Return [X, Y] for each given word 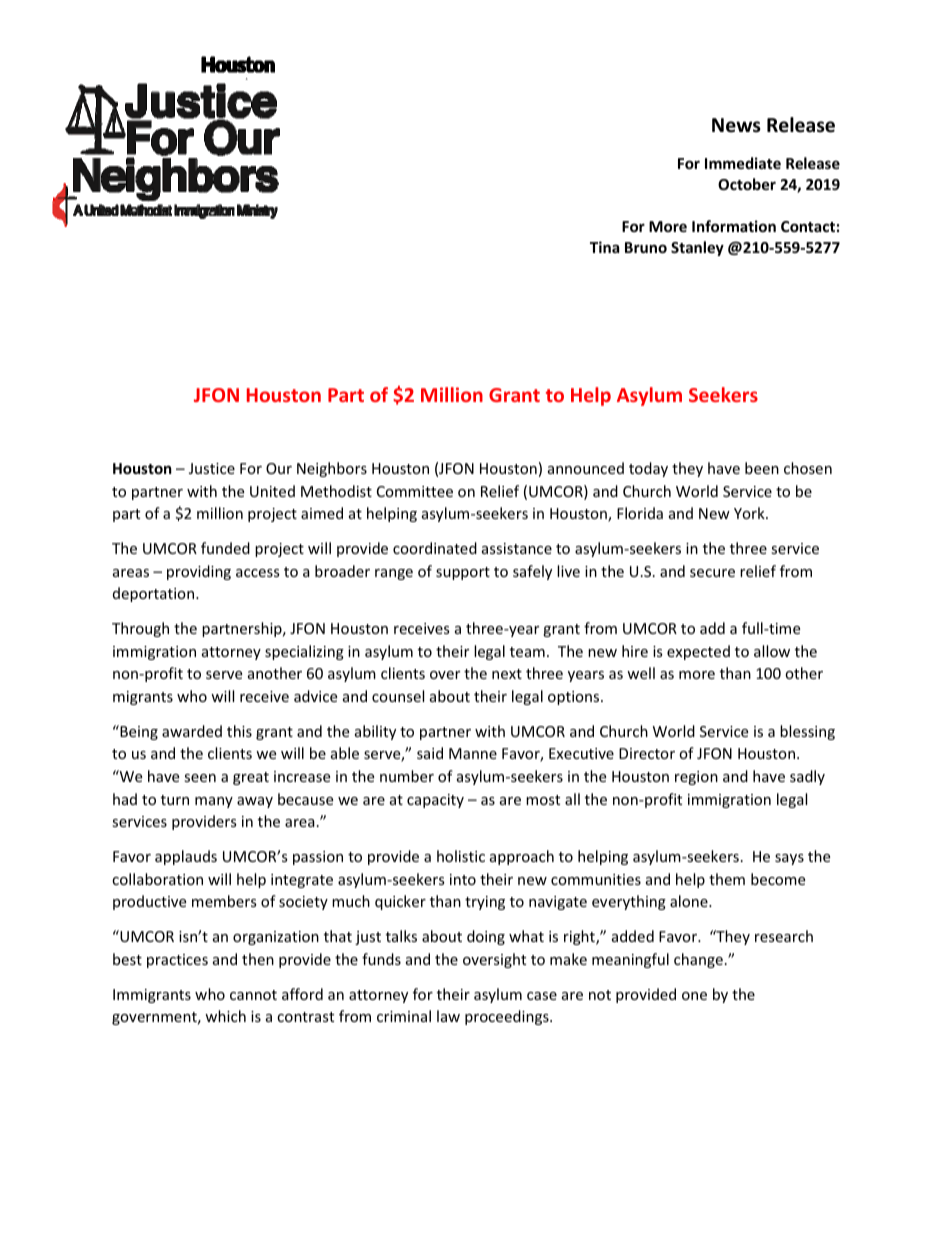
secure [712, 573]
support [463, 573]
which [225, 1016]
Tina [604, 247]
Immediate [743, 163]
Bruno [646, 247]
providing [199, 572]
